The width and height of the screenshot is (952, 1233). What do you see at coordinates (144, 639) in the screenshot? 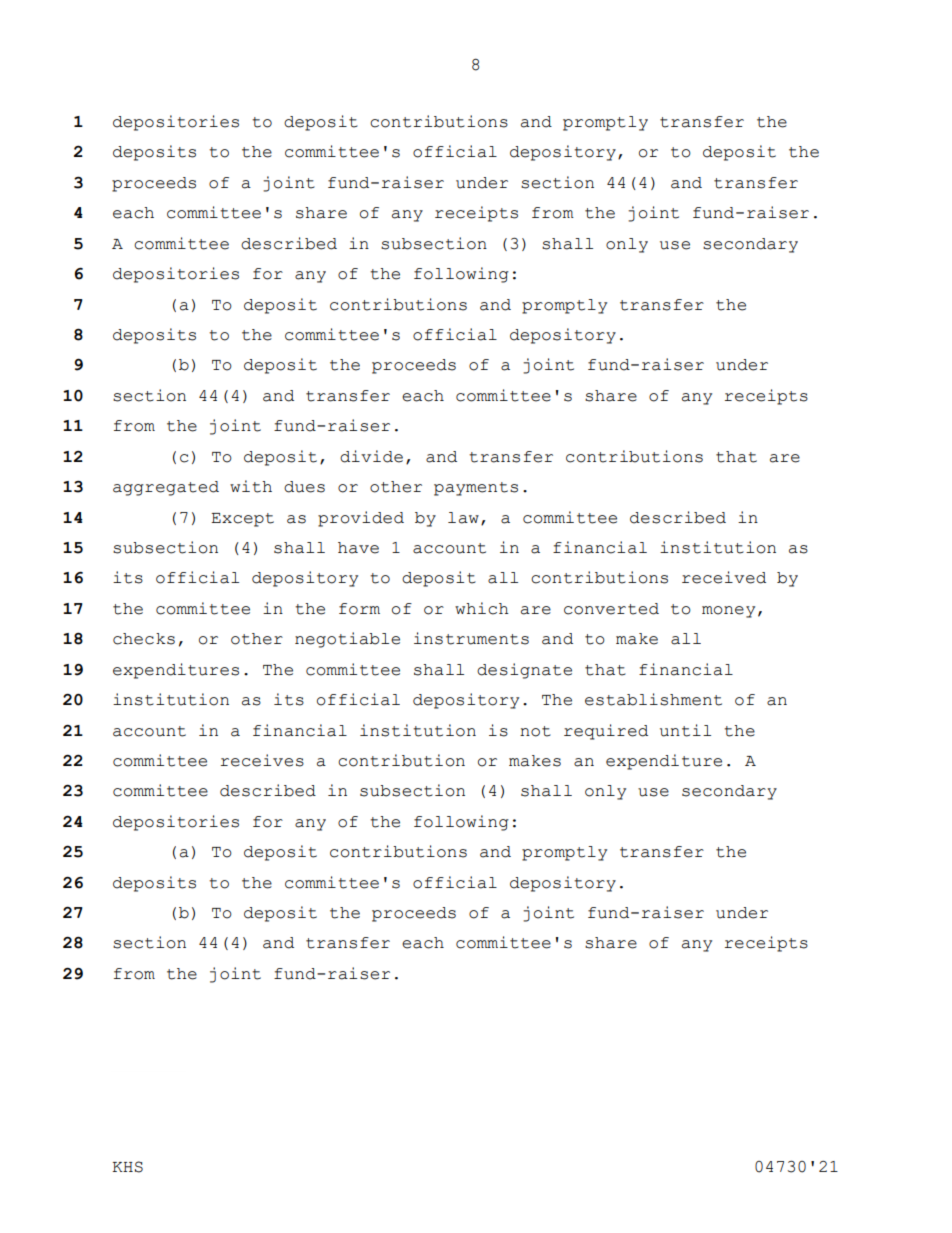
I see `checks` at bounding box center [144, 639].
